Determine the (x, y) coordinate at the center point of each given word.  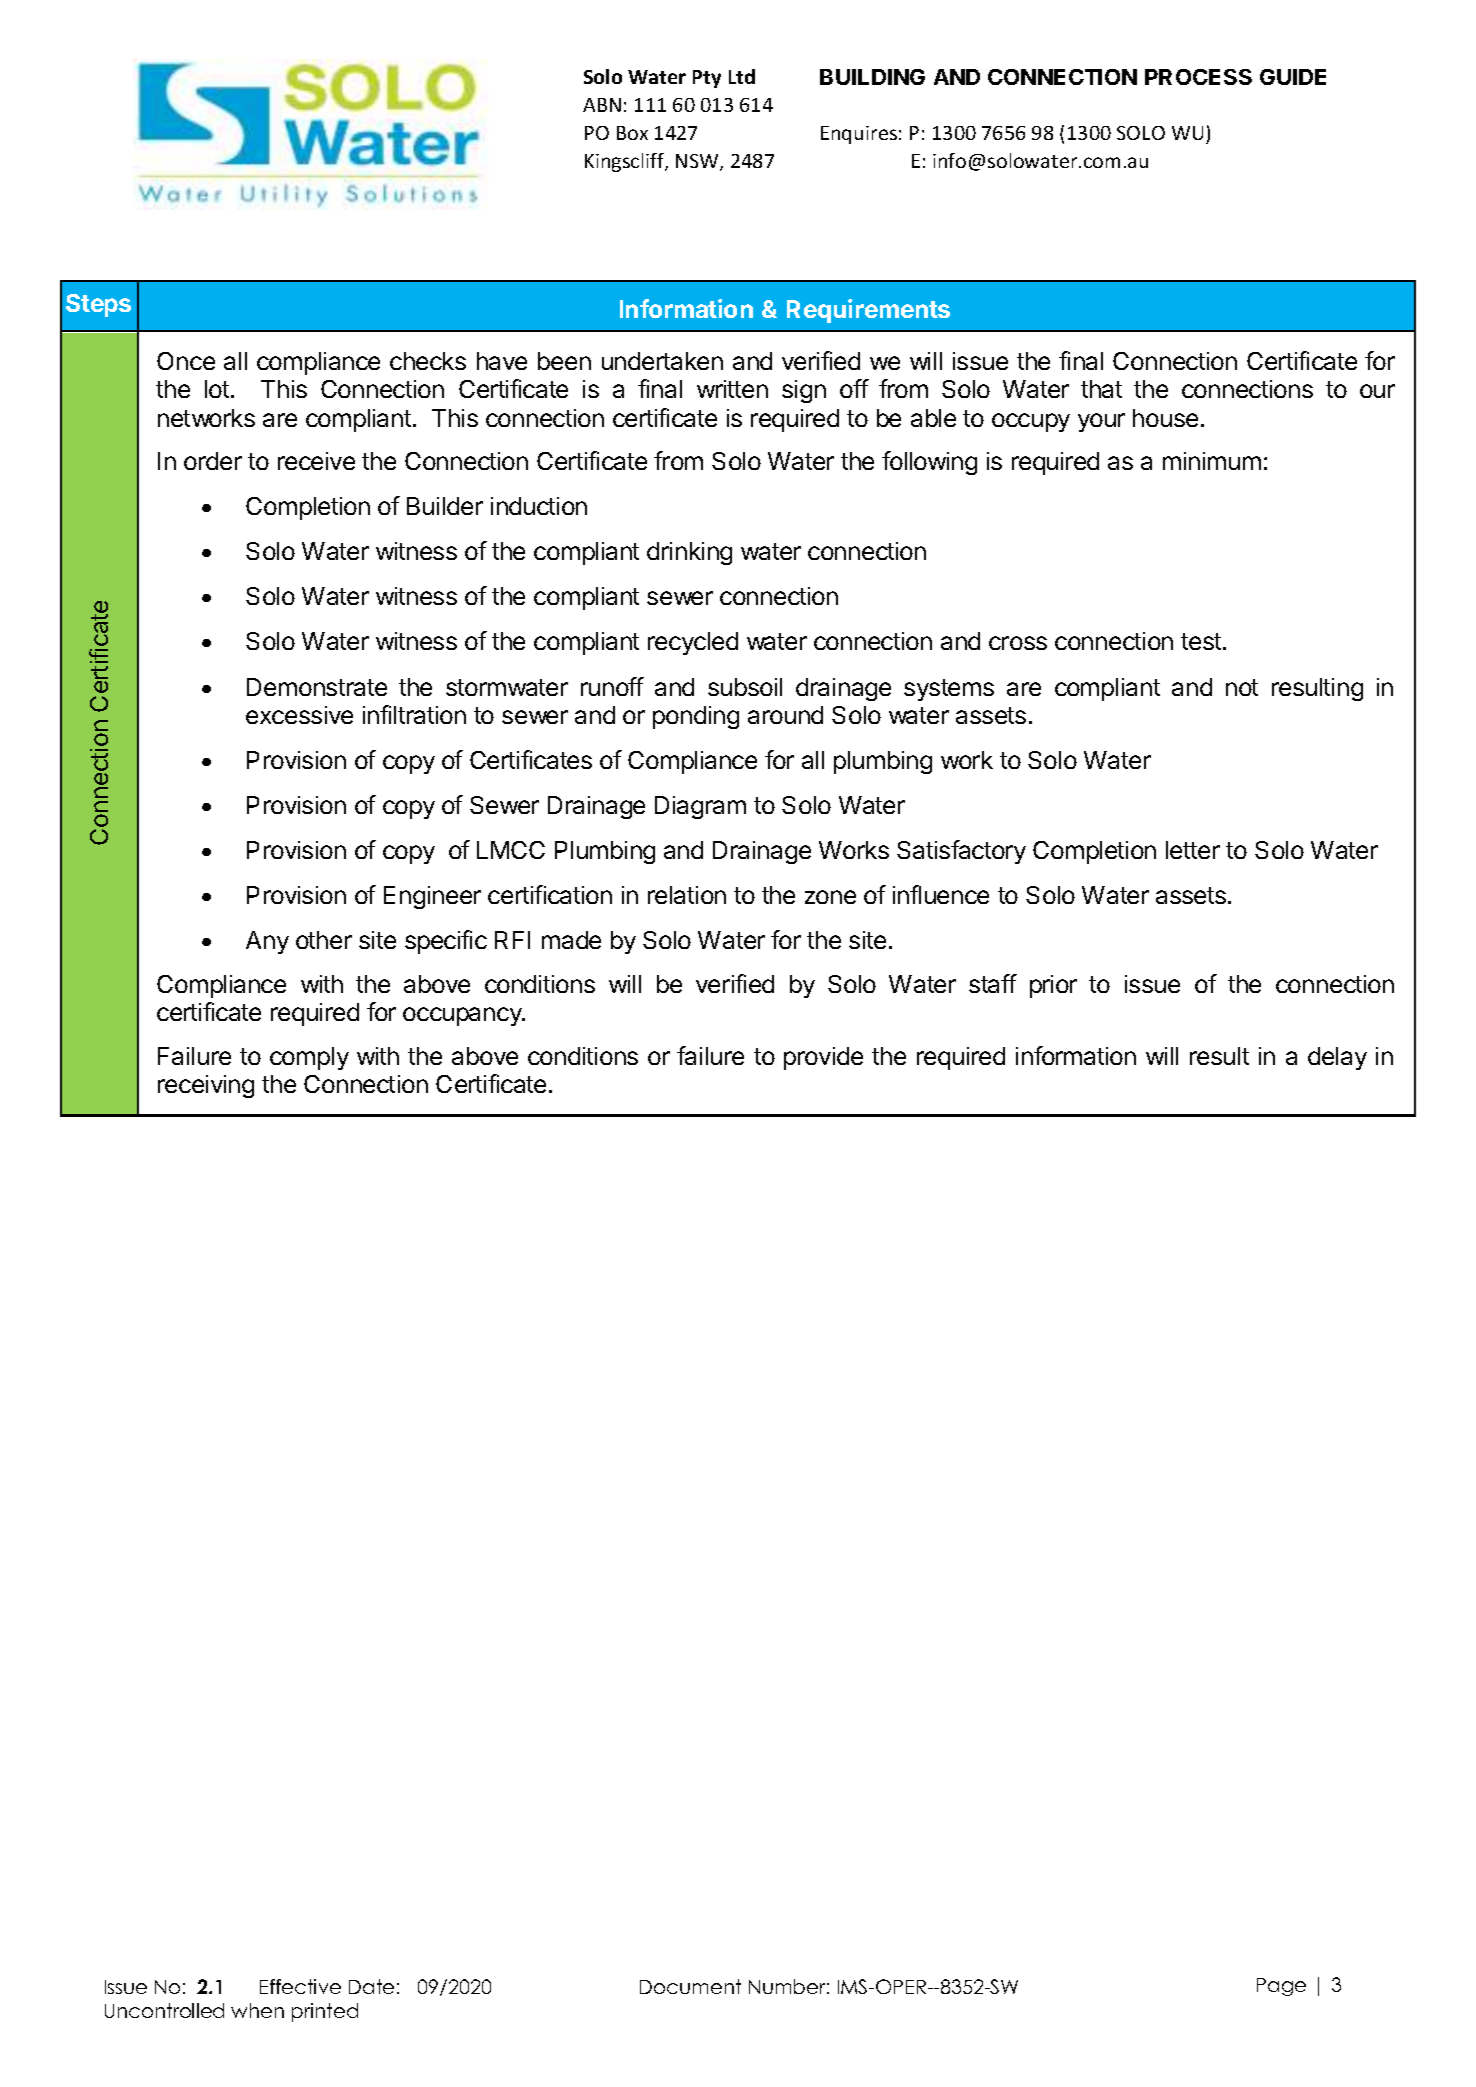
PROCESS (1198, 77)
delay (1337, 1058)
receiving (206, 1086)
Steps (98, 305)
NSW (698, 162)
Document (690, 1986)
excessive (299, 715)
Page (1281, 1987)
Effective (300, 1986)
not (1242, 687)
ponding (696, 717)
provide (823, 1058)
